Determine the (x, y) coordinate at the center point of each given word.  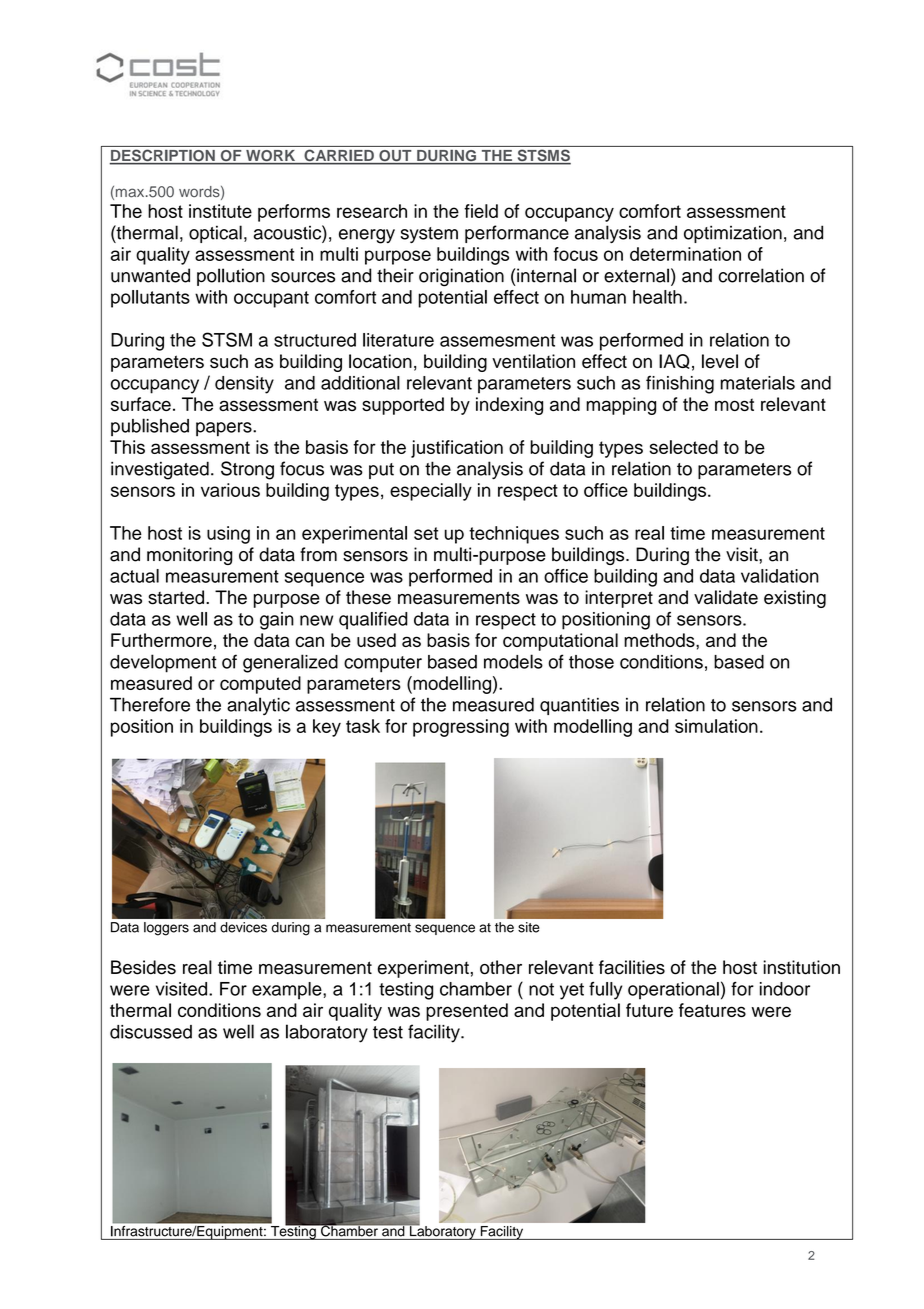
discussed (151, 1032)
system (429, 235)
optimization (733, 234)
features (712, 1010)
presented (467, 1012)
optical (215, 234)
